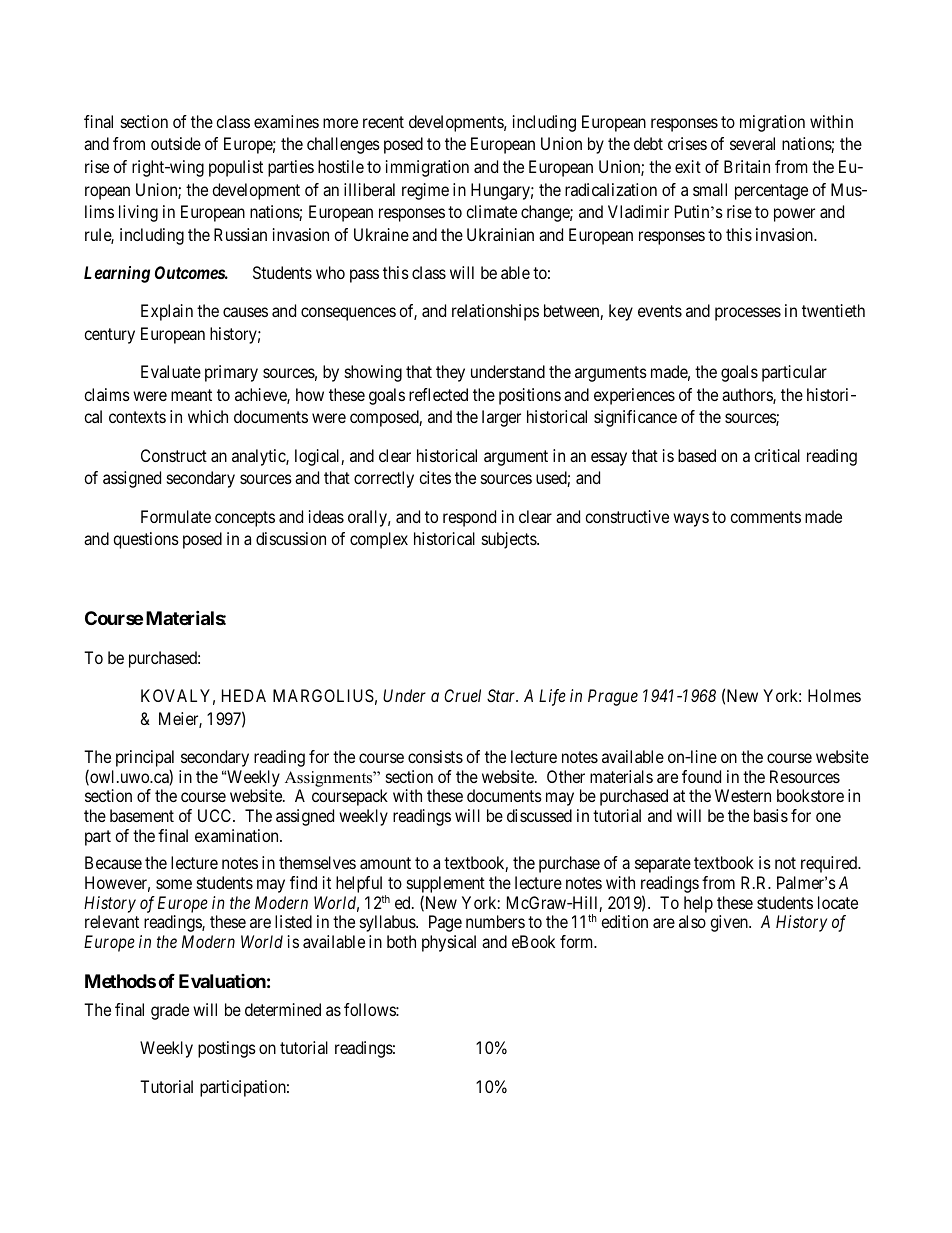 This screenshot has width=952, height=1233. What do you see at coordinates (450, 373) in the screenshot?
I see `they` at bounding box center [450, 373].
